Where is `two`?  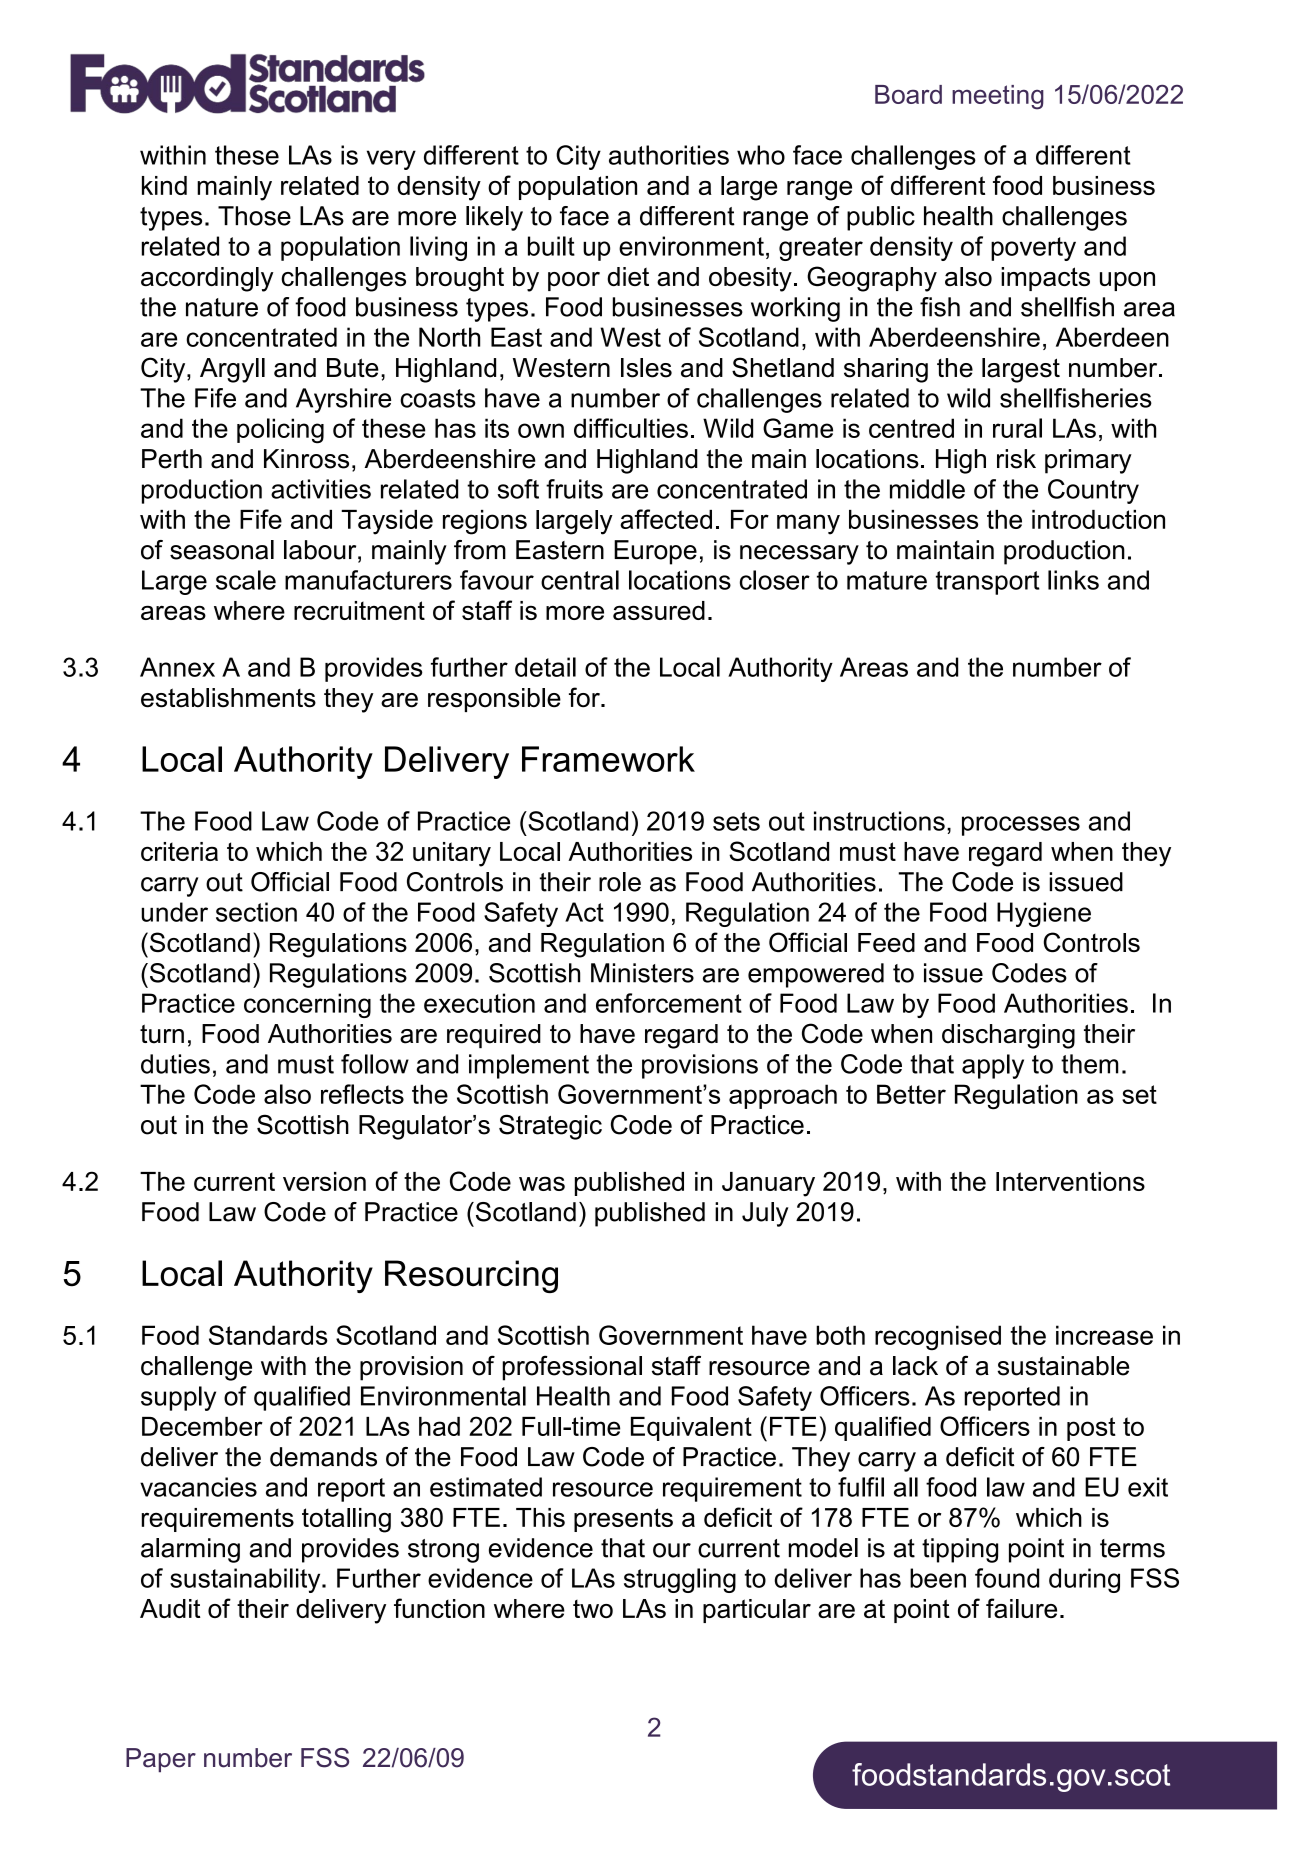 two is located at coordinates (593, 1609).
